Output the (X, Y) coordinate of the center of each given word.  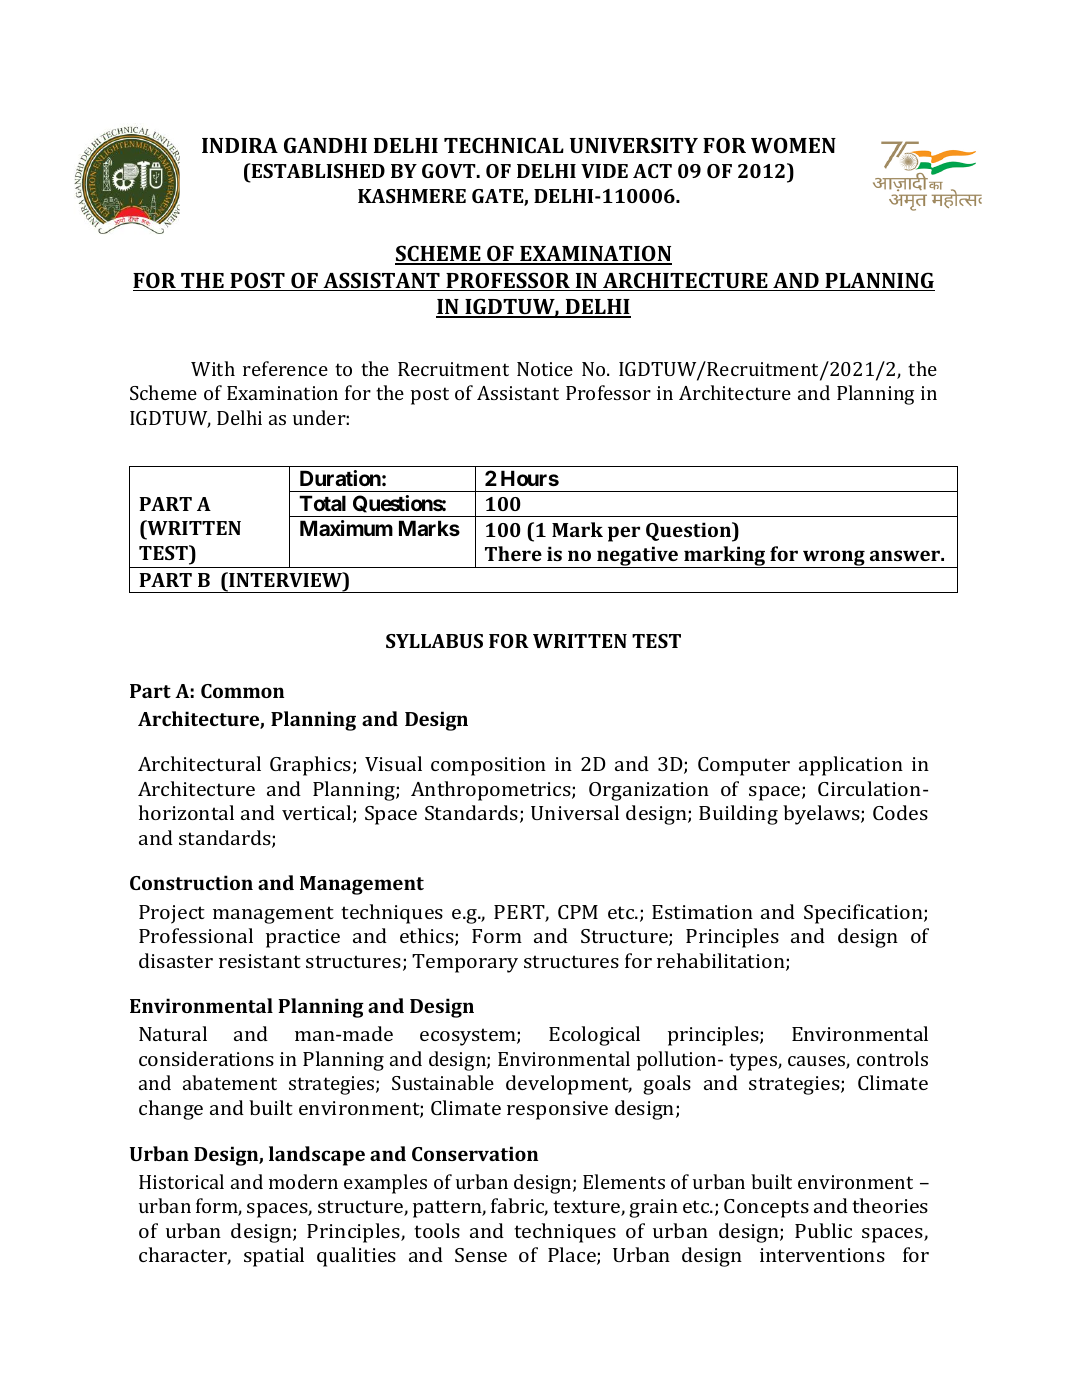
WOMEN (793, 145)
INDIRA (240, 145)
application (851, 766)
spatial (274, 1257)
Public (823, 1230)
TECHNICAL (504, 145)
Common (242, 691)
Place (573, 1256)
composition (488, 766)
